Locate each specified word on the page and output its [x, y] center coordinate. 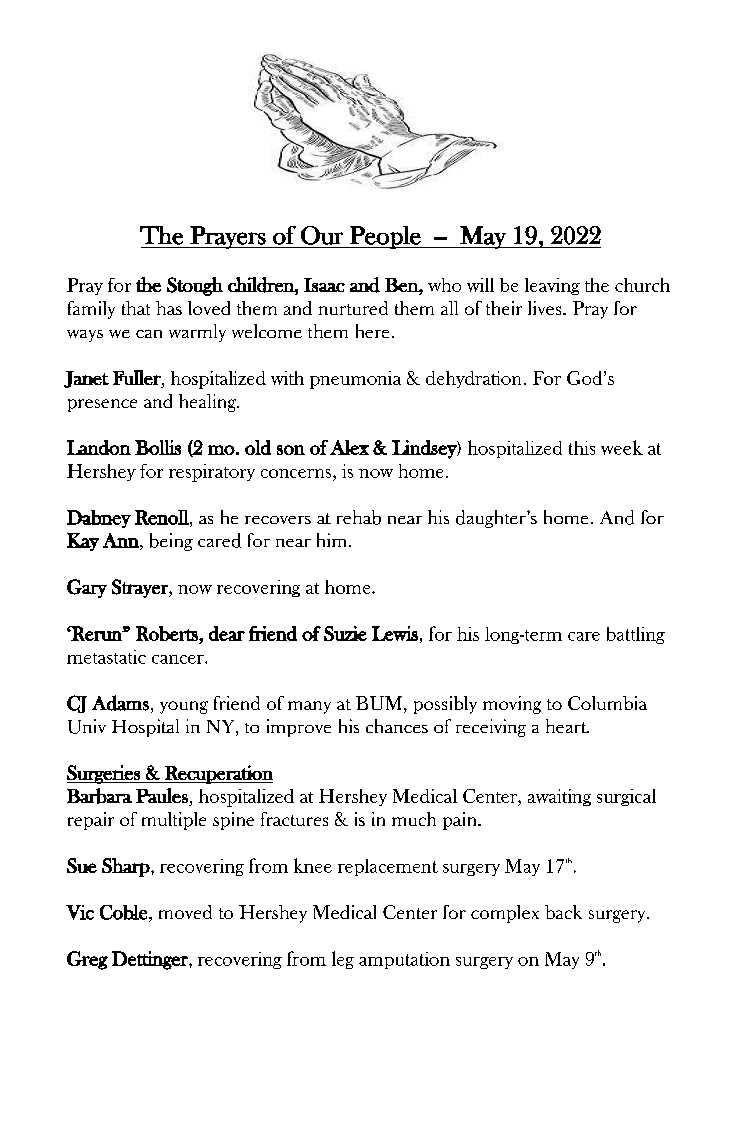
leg [343, 960]
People [385, 237]
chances [397, 726]
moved [185, 912]
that [136, 308]
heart [567, 726]
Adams [120, 703]
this [582, 448]
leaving [552, 286]
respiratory [212, 473]
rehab [359, 517]
